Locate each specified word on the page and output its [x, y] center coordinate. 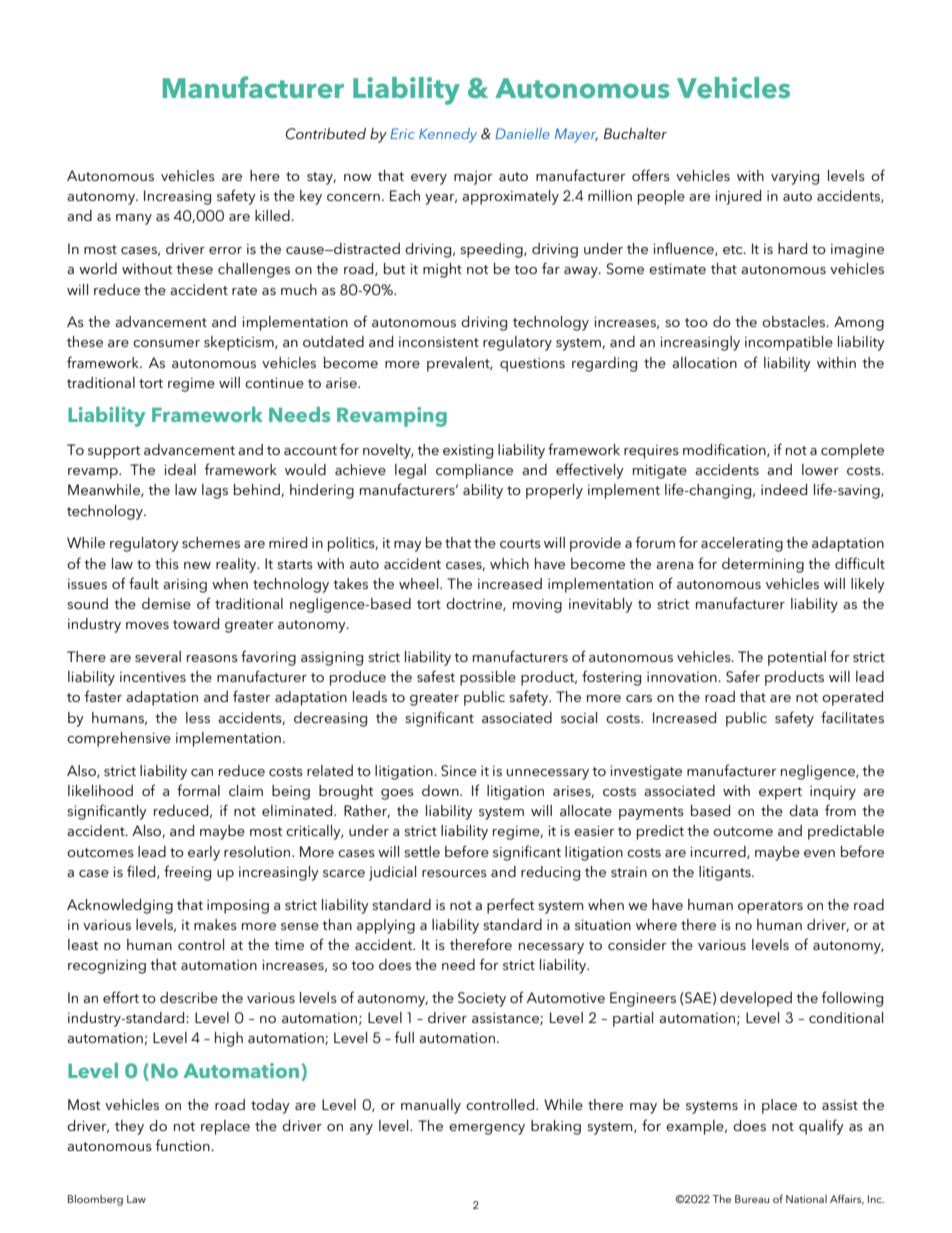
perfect [510, 906]
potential [797, 658]
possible [488, 678]
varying [795, 178]
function [183, 1145]
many [134, 219]
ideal [180, 469]
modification [725, 450]
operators [770, 907]
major [473, 178]
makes [215, 924]
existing [468, 452]
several [158, 656]
